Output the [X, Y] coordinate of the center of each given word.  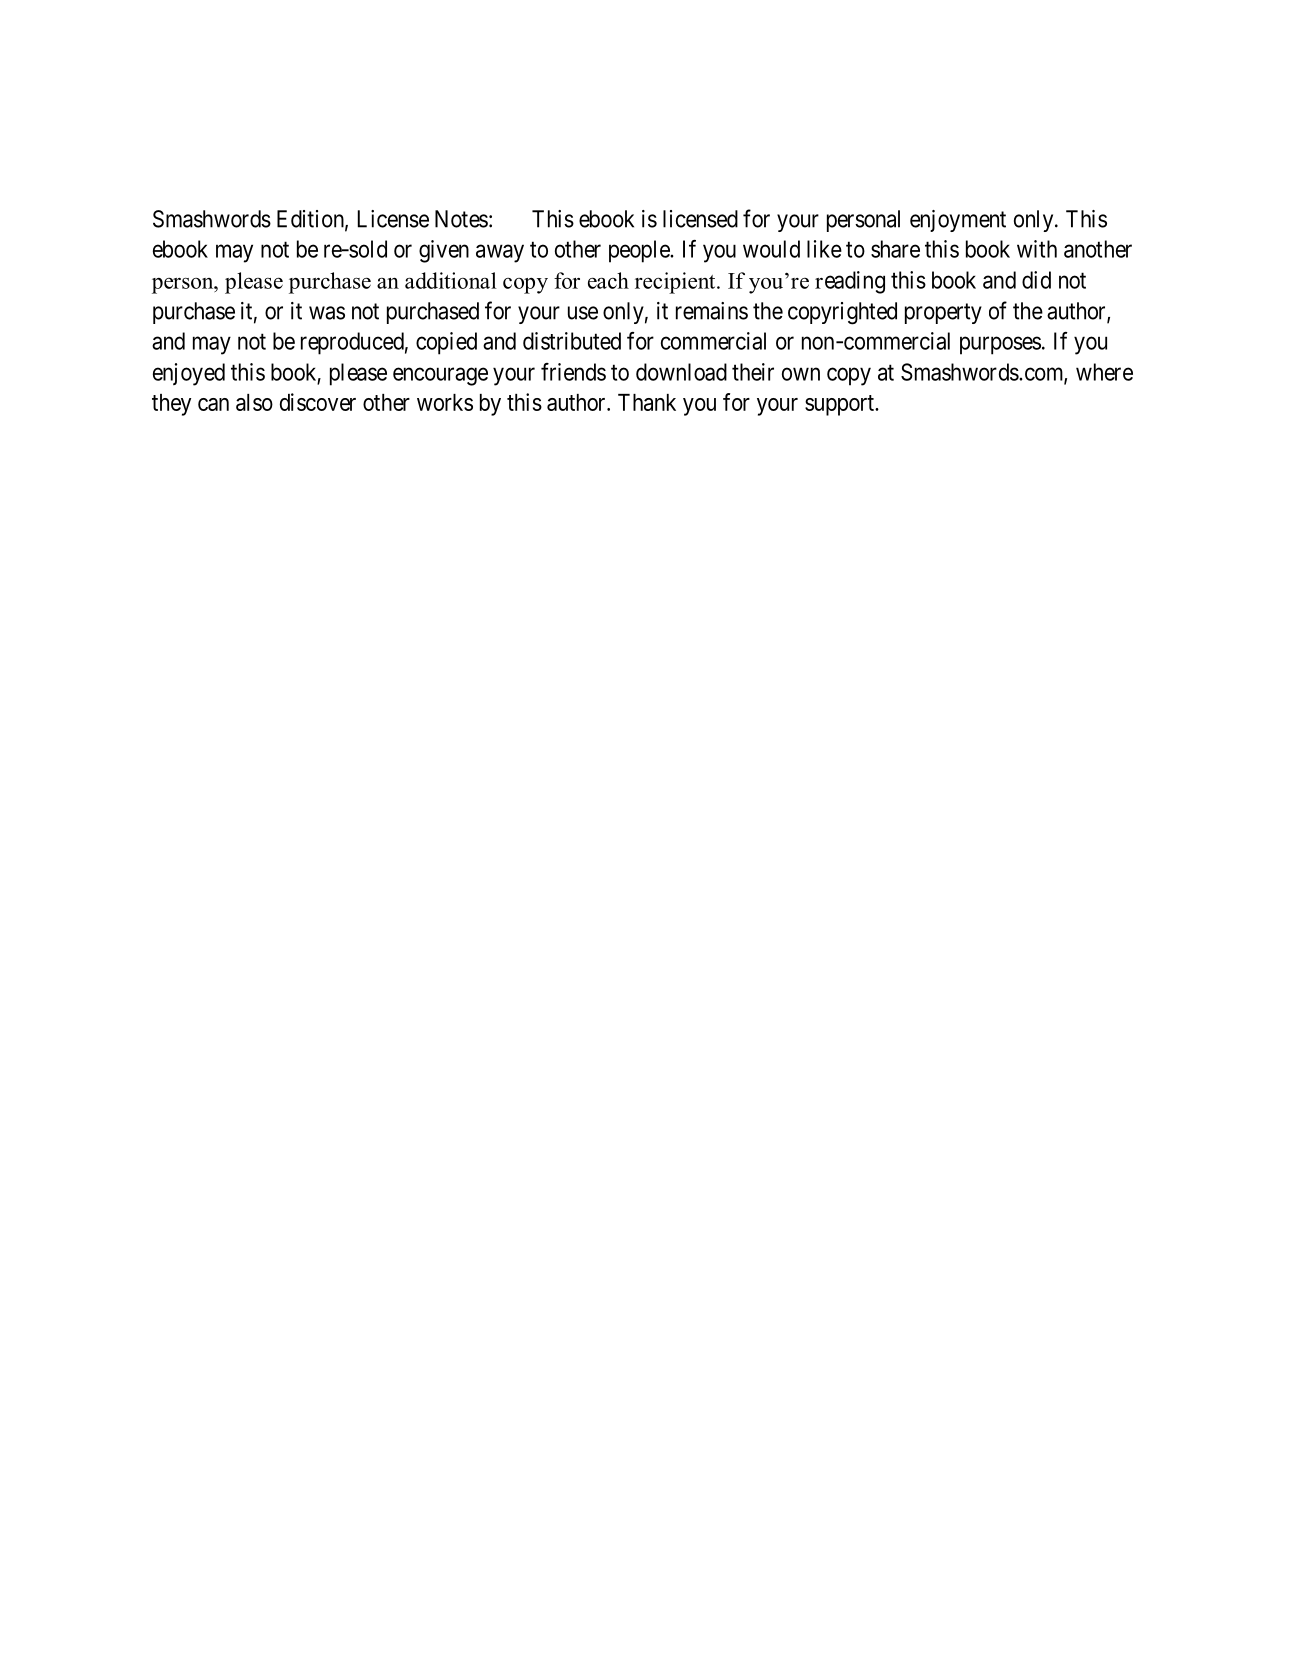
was [327, 313]
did [1036, 280]
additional [451, 280]
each [608, 280]
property [943, 313]
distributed [572, 341]
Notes [461, 219]
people [640, 251]
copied [446, 343]
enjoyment [958, 221]
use [583, 313]
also [254, 402]
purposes [1000, 345]
